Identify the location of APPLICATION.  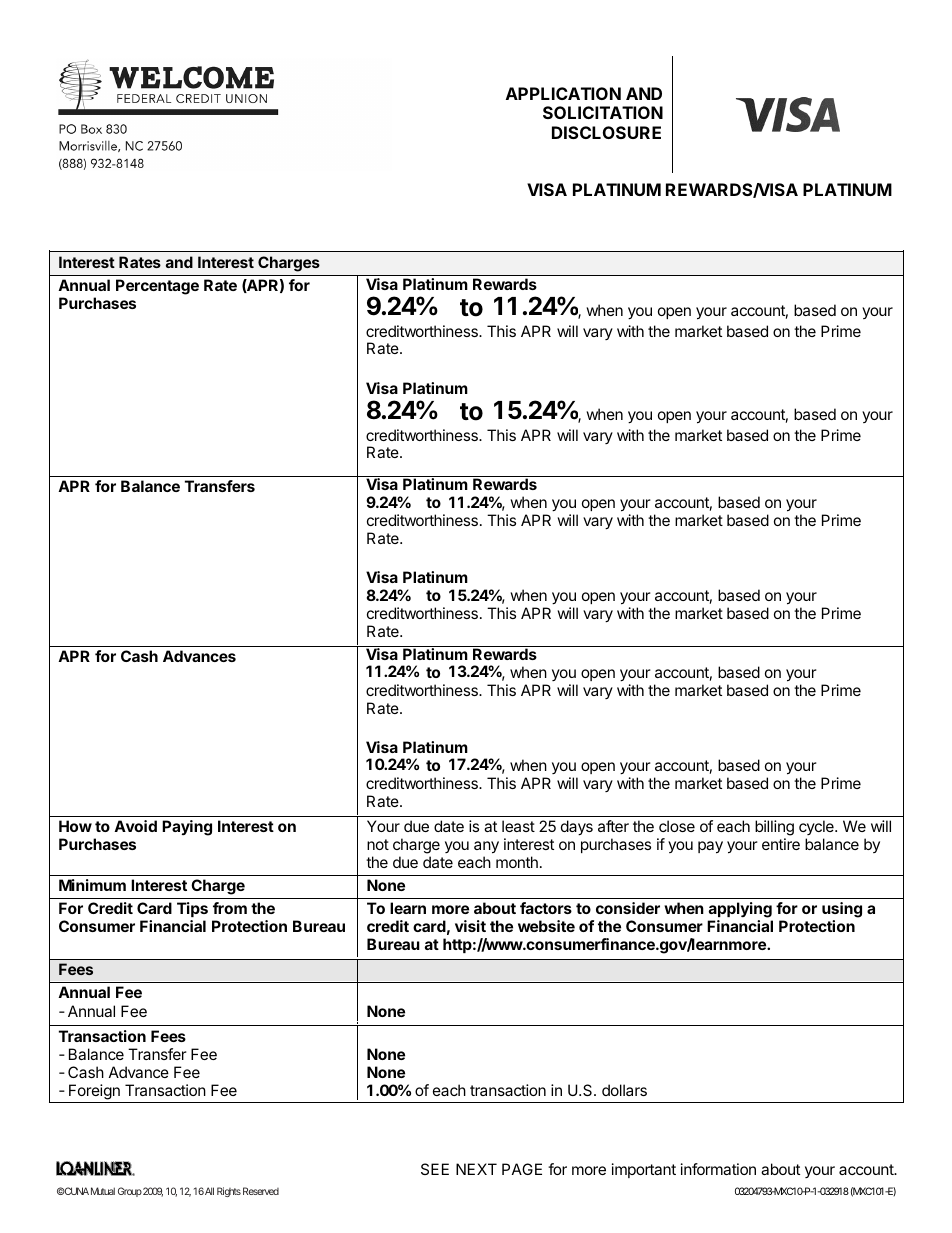
(563, 93).
